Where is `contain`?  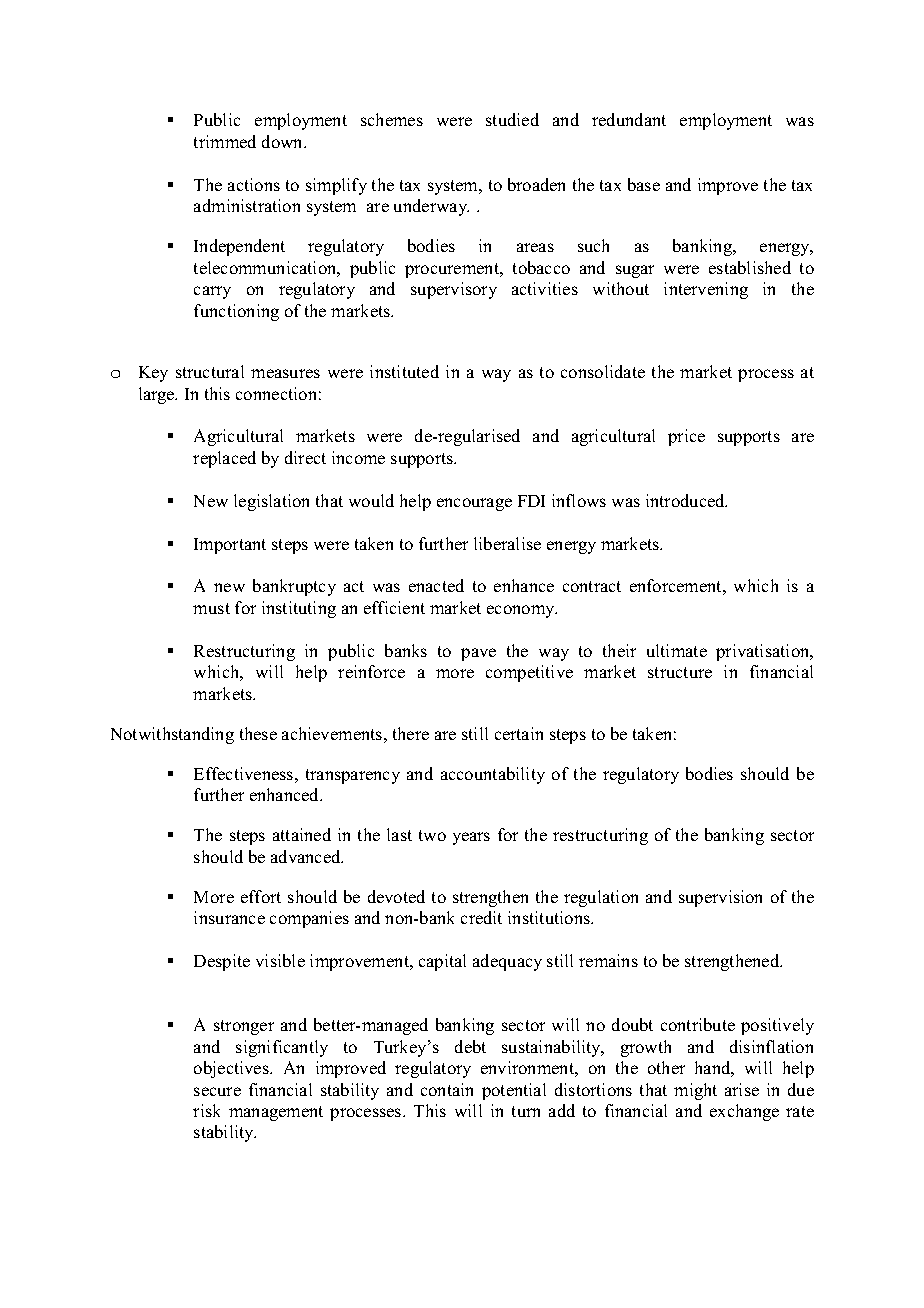 contain is located at coordinates (447, 1089).
